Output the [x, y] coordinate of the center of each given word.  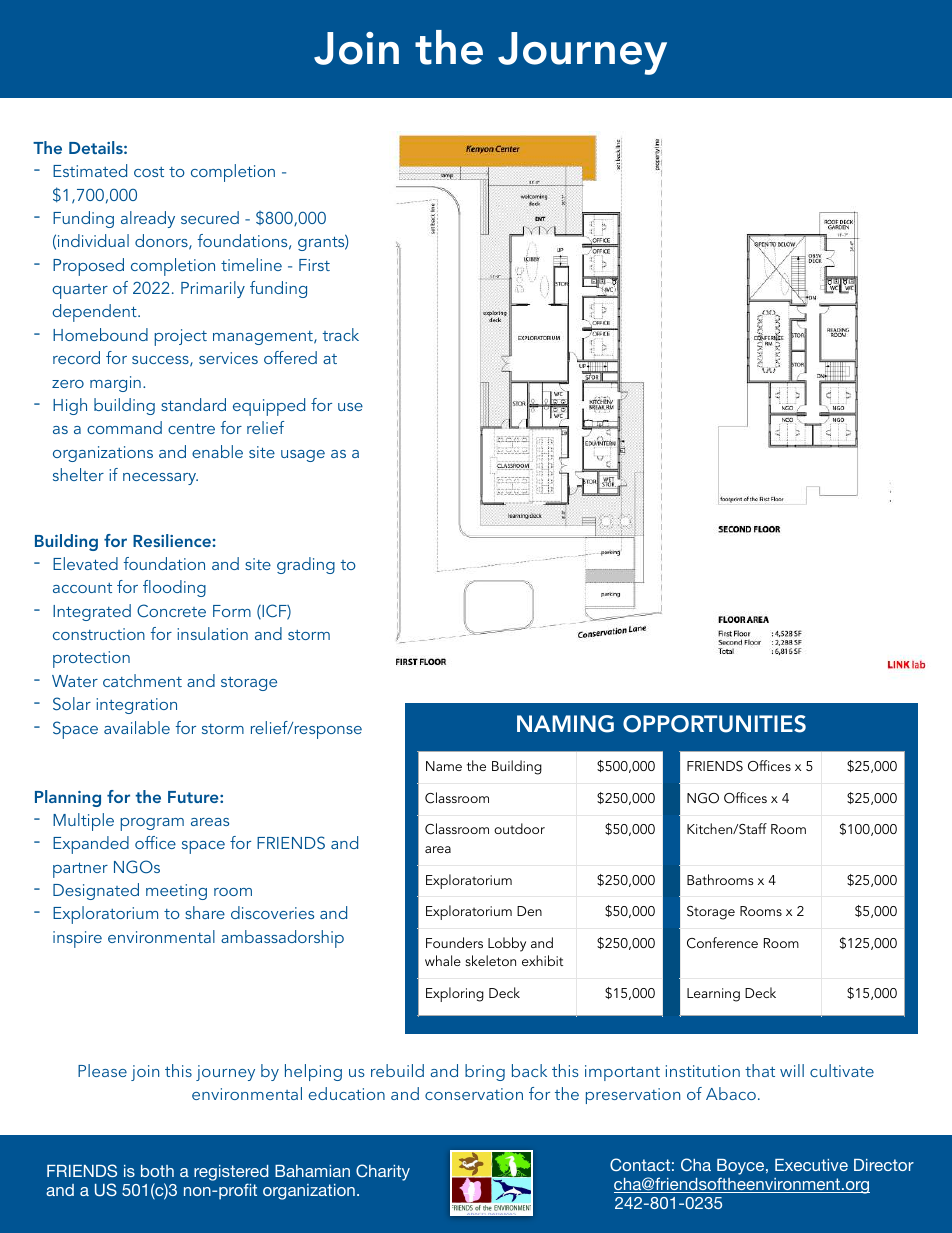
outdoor [519, 828]
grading [306, 565]
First [314, 265]
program [152, 824]
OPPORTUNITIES [714, 724]
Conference [722, 943]
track [341, 334]
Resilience [172, 540]
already [148, 219]
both [157, 1171]
